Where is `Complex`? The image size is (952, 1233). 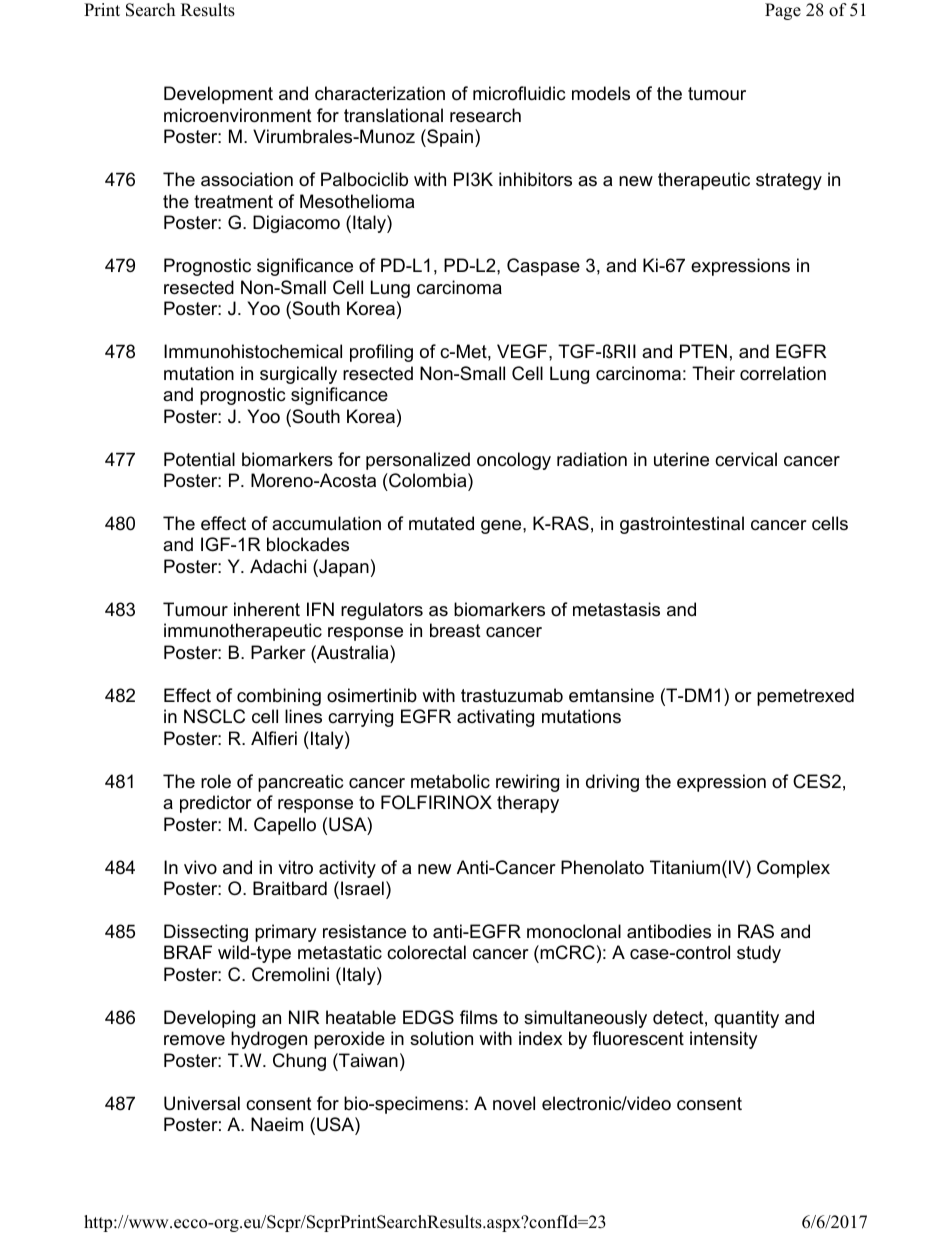 Complex is located at coordinates (793, 869).
